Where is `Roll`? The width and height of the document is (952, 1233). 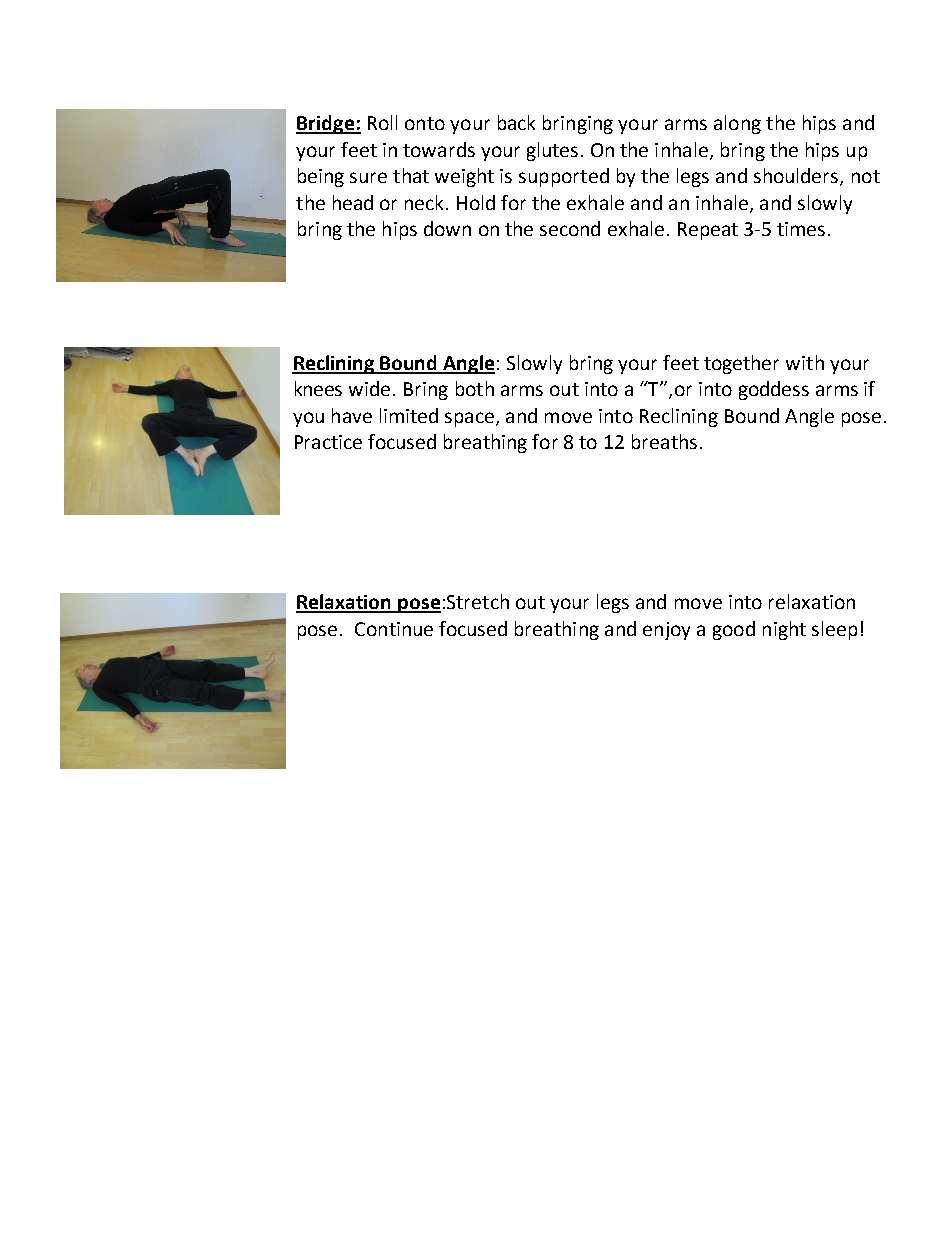
Roll is located at coordinates (382, 122).
